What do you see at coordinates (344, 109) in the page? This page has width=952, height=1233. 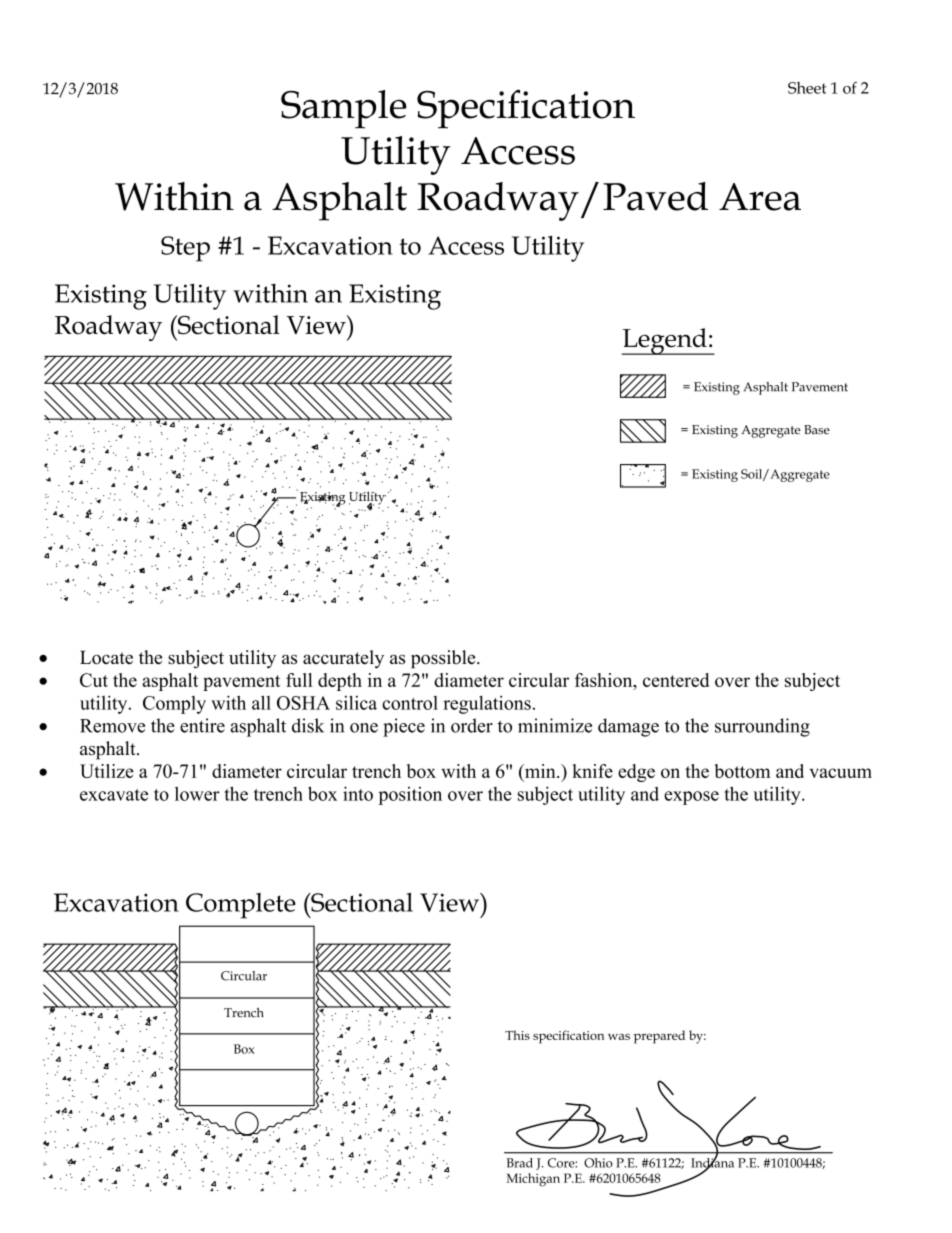 I see `Sample` at bounding box center [344, 109].
